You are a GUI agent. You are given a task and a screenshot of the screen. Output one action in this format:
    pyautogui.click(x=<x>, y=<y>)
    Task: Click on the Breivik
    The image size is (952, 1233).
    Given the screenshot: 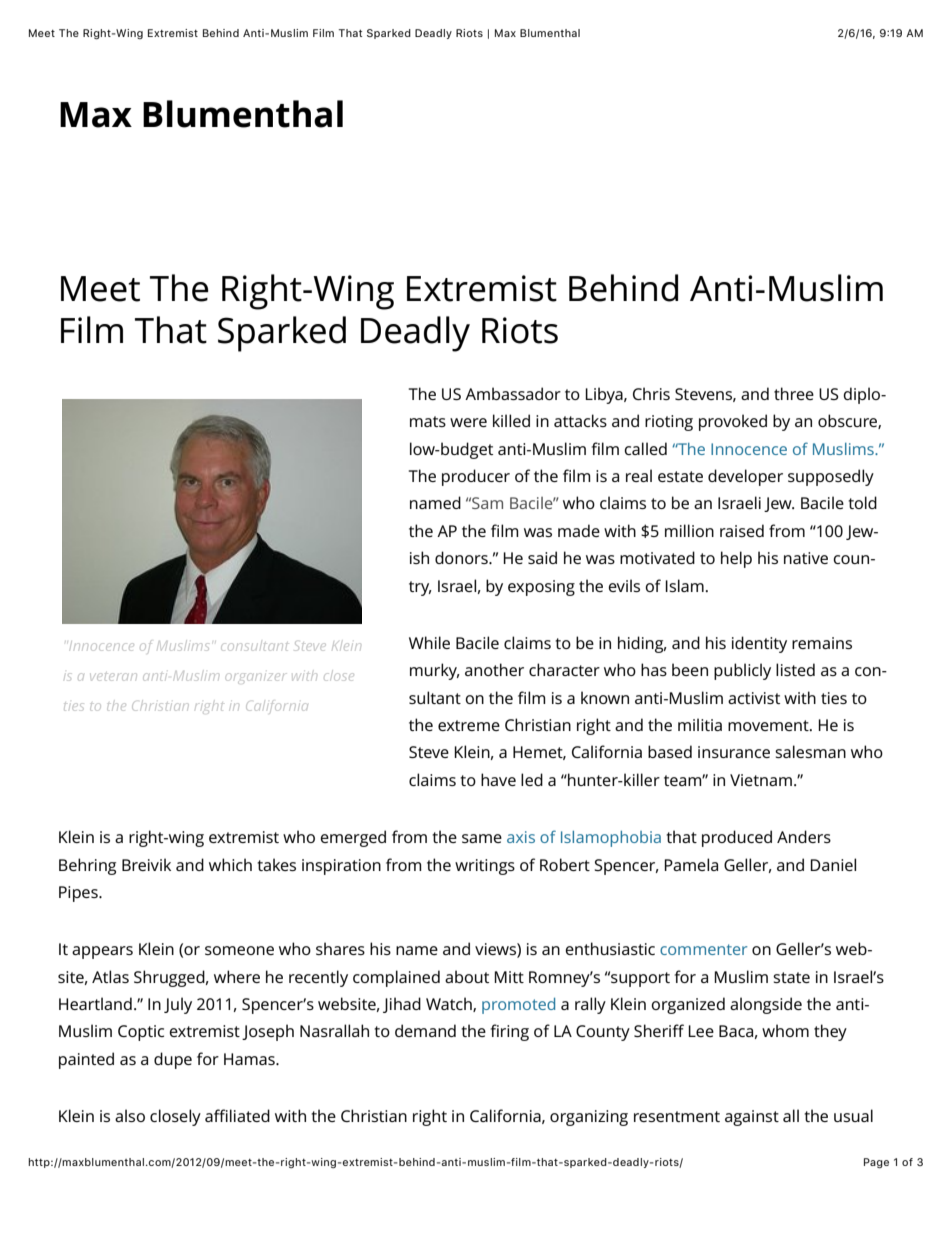 What is the action you would take?
    pyautogui.click(x=146, y=864)
